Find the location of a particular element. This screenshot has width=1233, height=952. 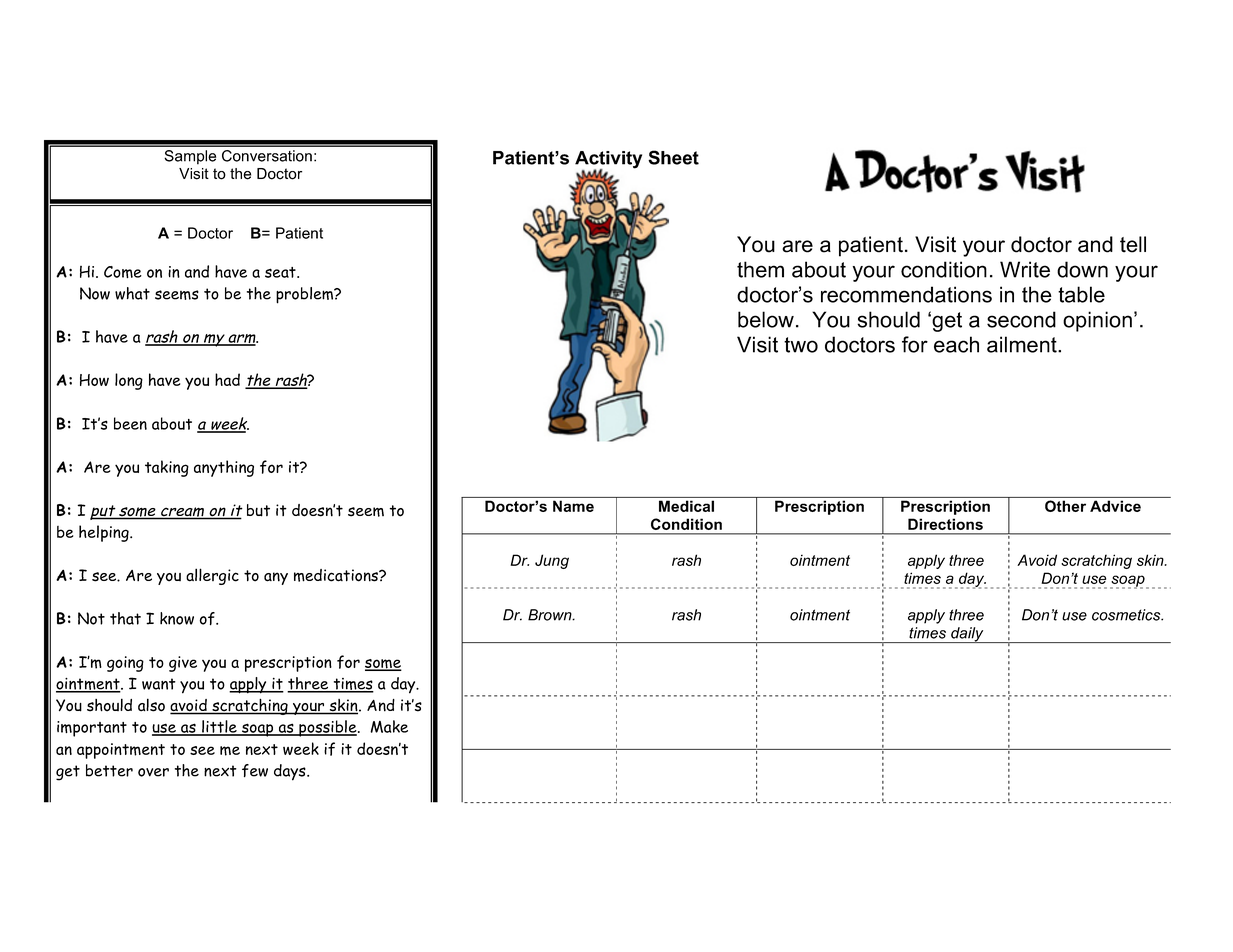

tell is located at coordinates (1133, 244).
